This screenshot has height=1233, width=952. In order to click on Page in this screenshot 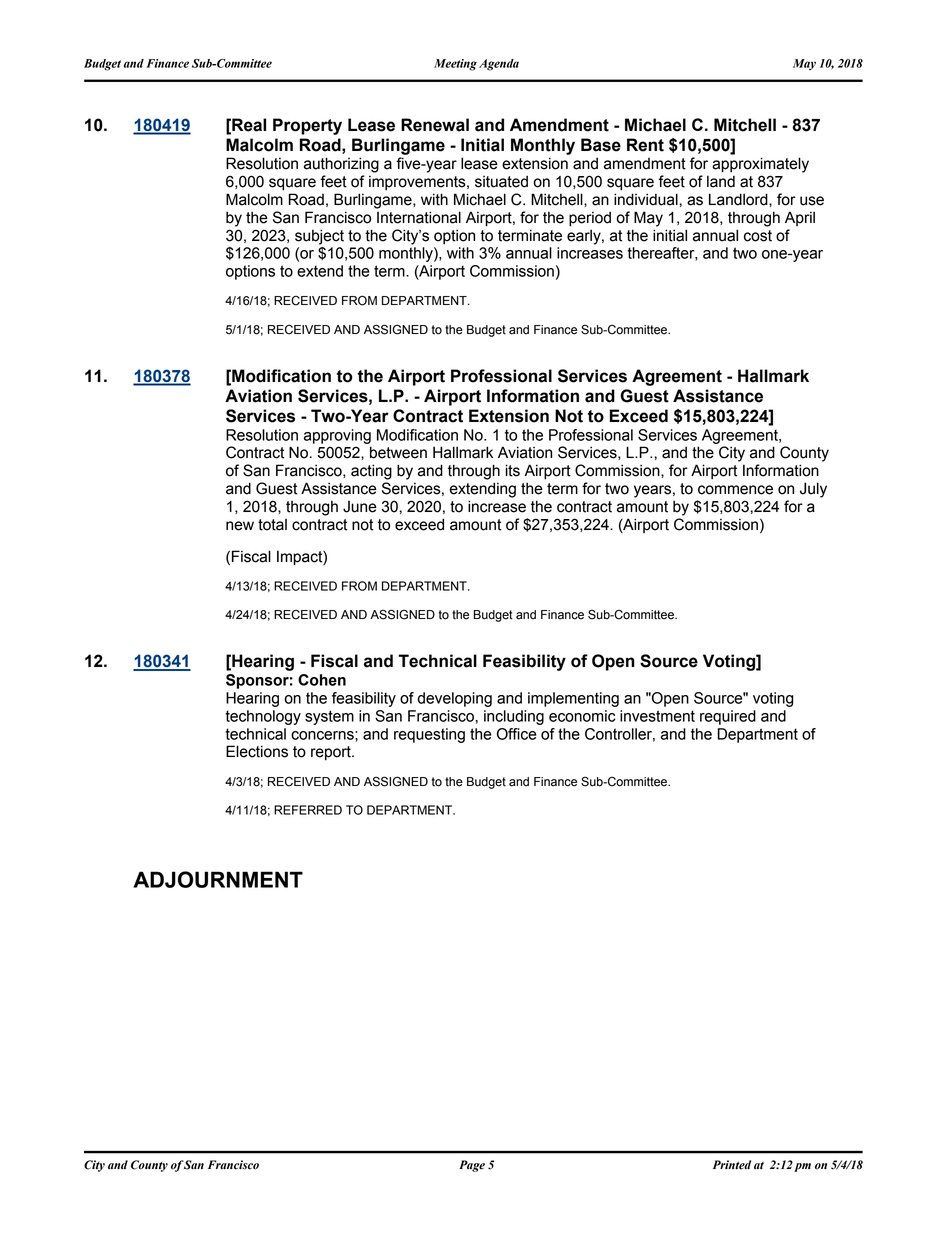, I will do `click(472, 1166)`.
